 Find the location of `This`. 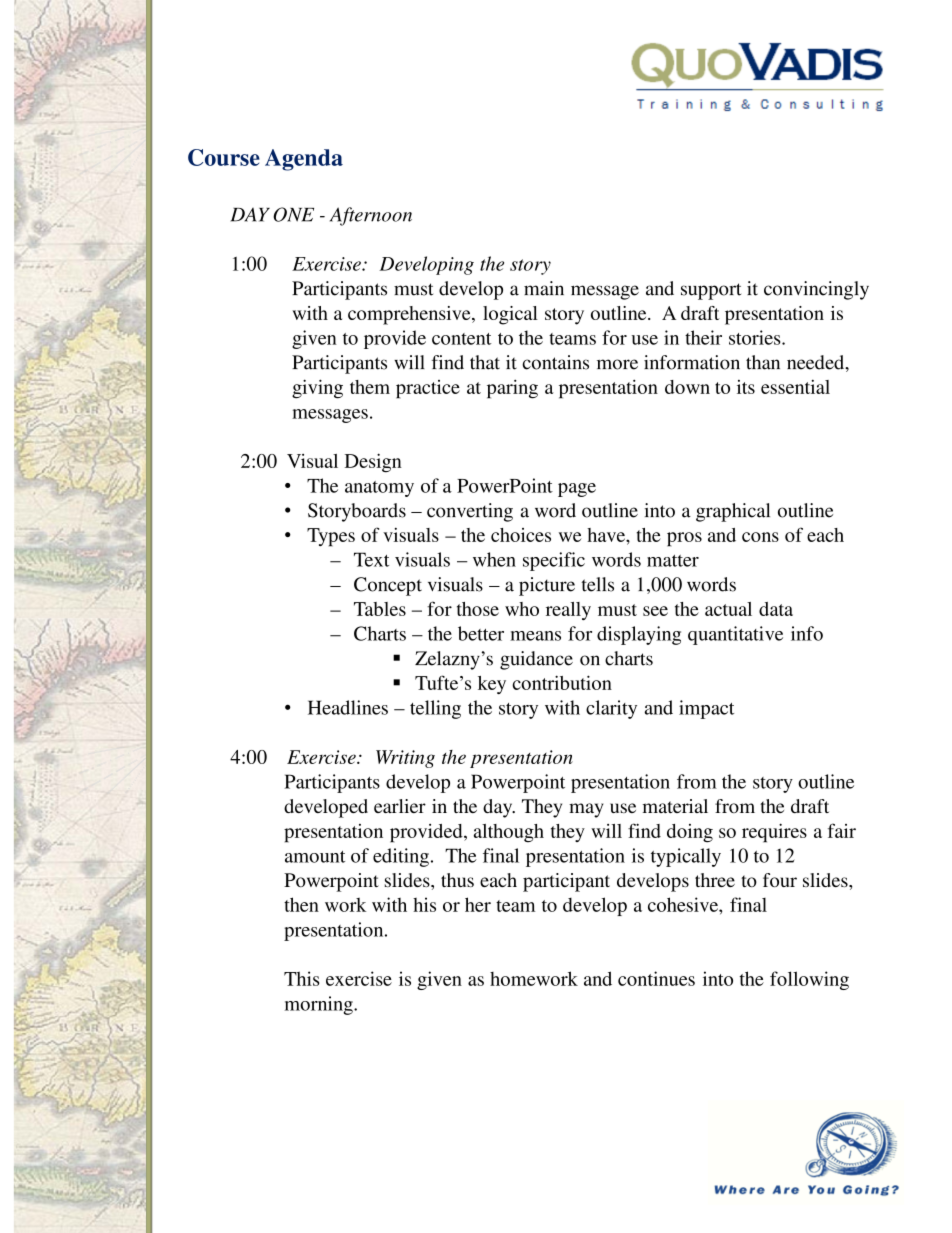

This is located at coordinates (302, 978).
